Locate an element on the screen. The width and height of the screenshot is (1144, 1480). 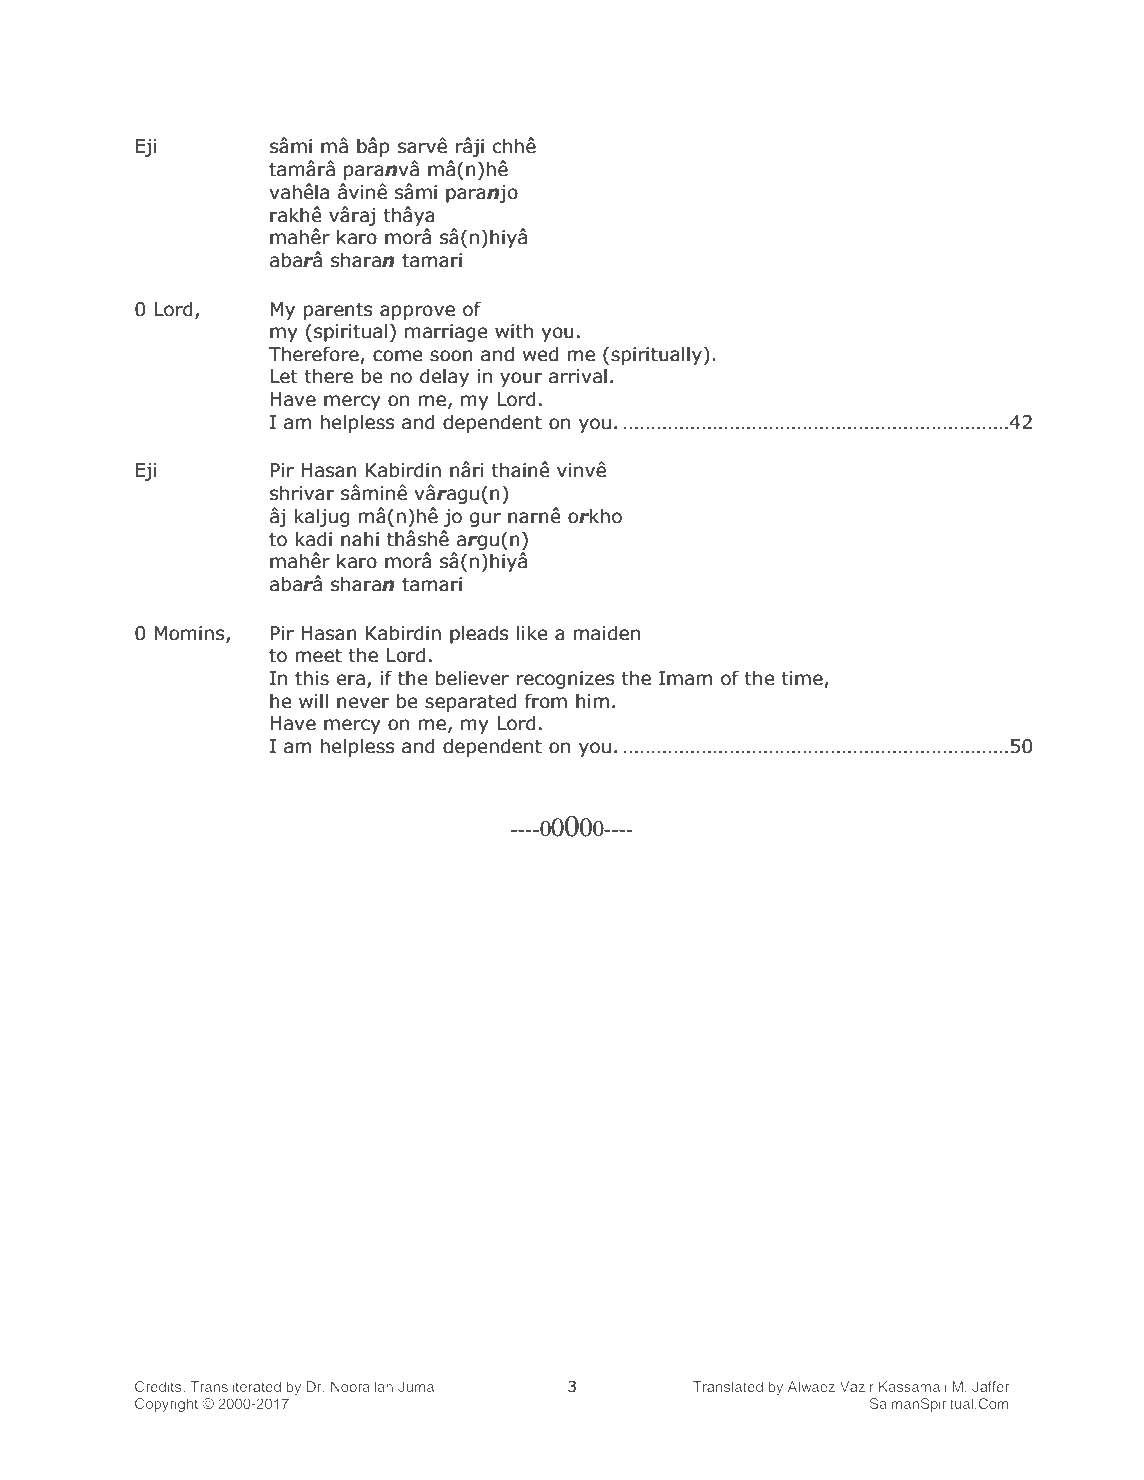
him is located at coordinates (592, 700).
